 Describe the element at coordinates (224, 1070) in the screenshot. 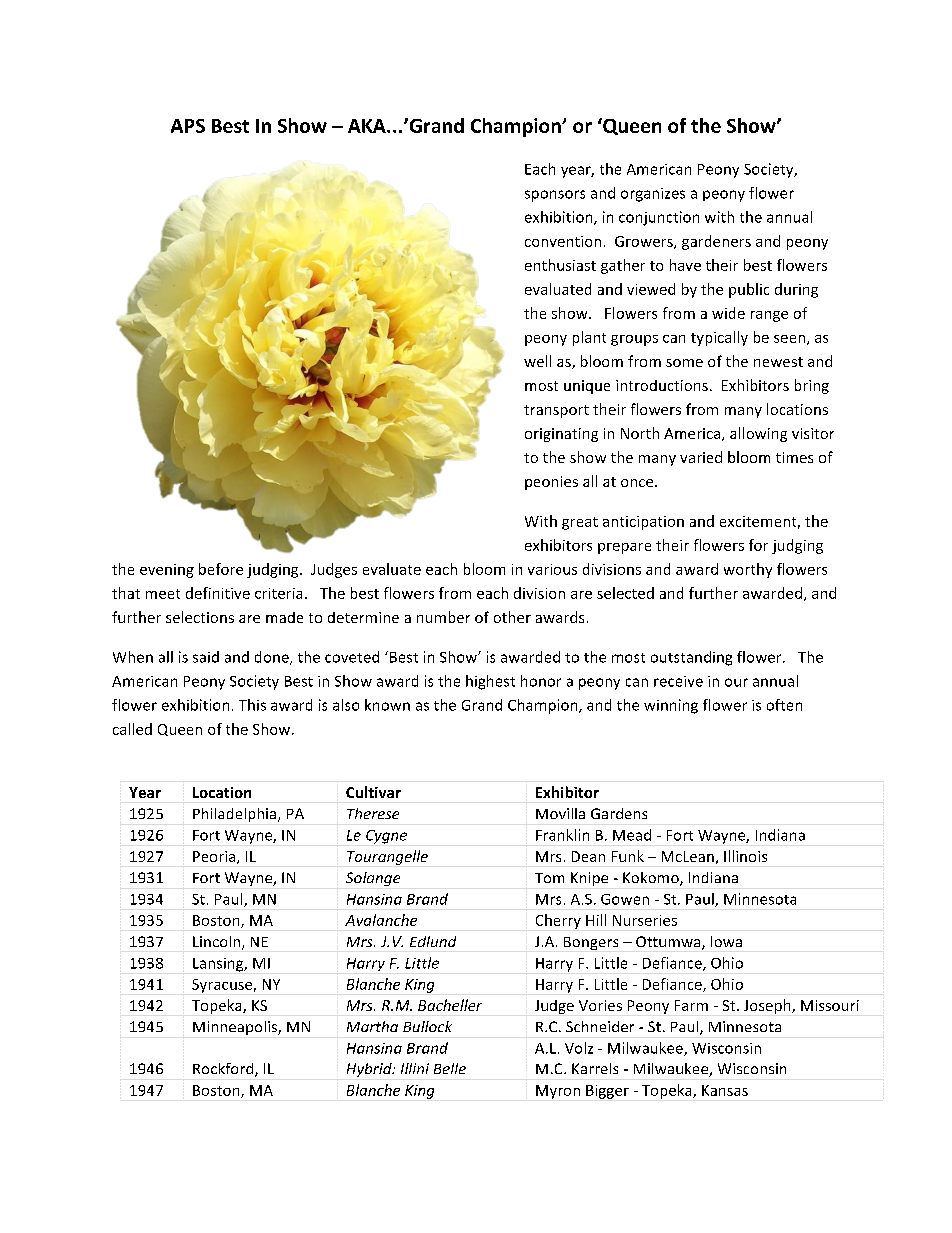

I see `Rockford` at that location.
